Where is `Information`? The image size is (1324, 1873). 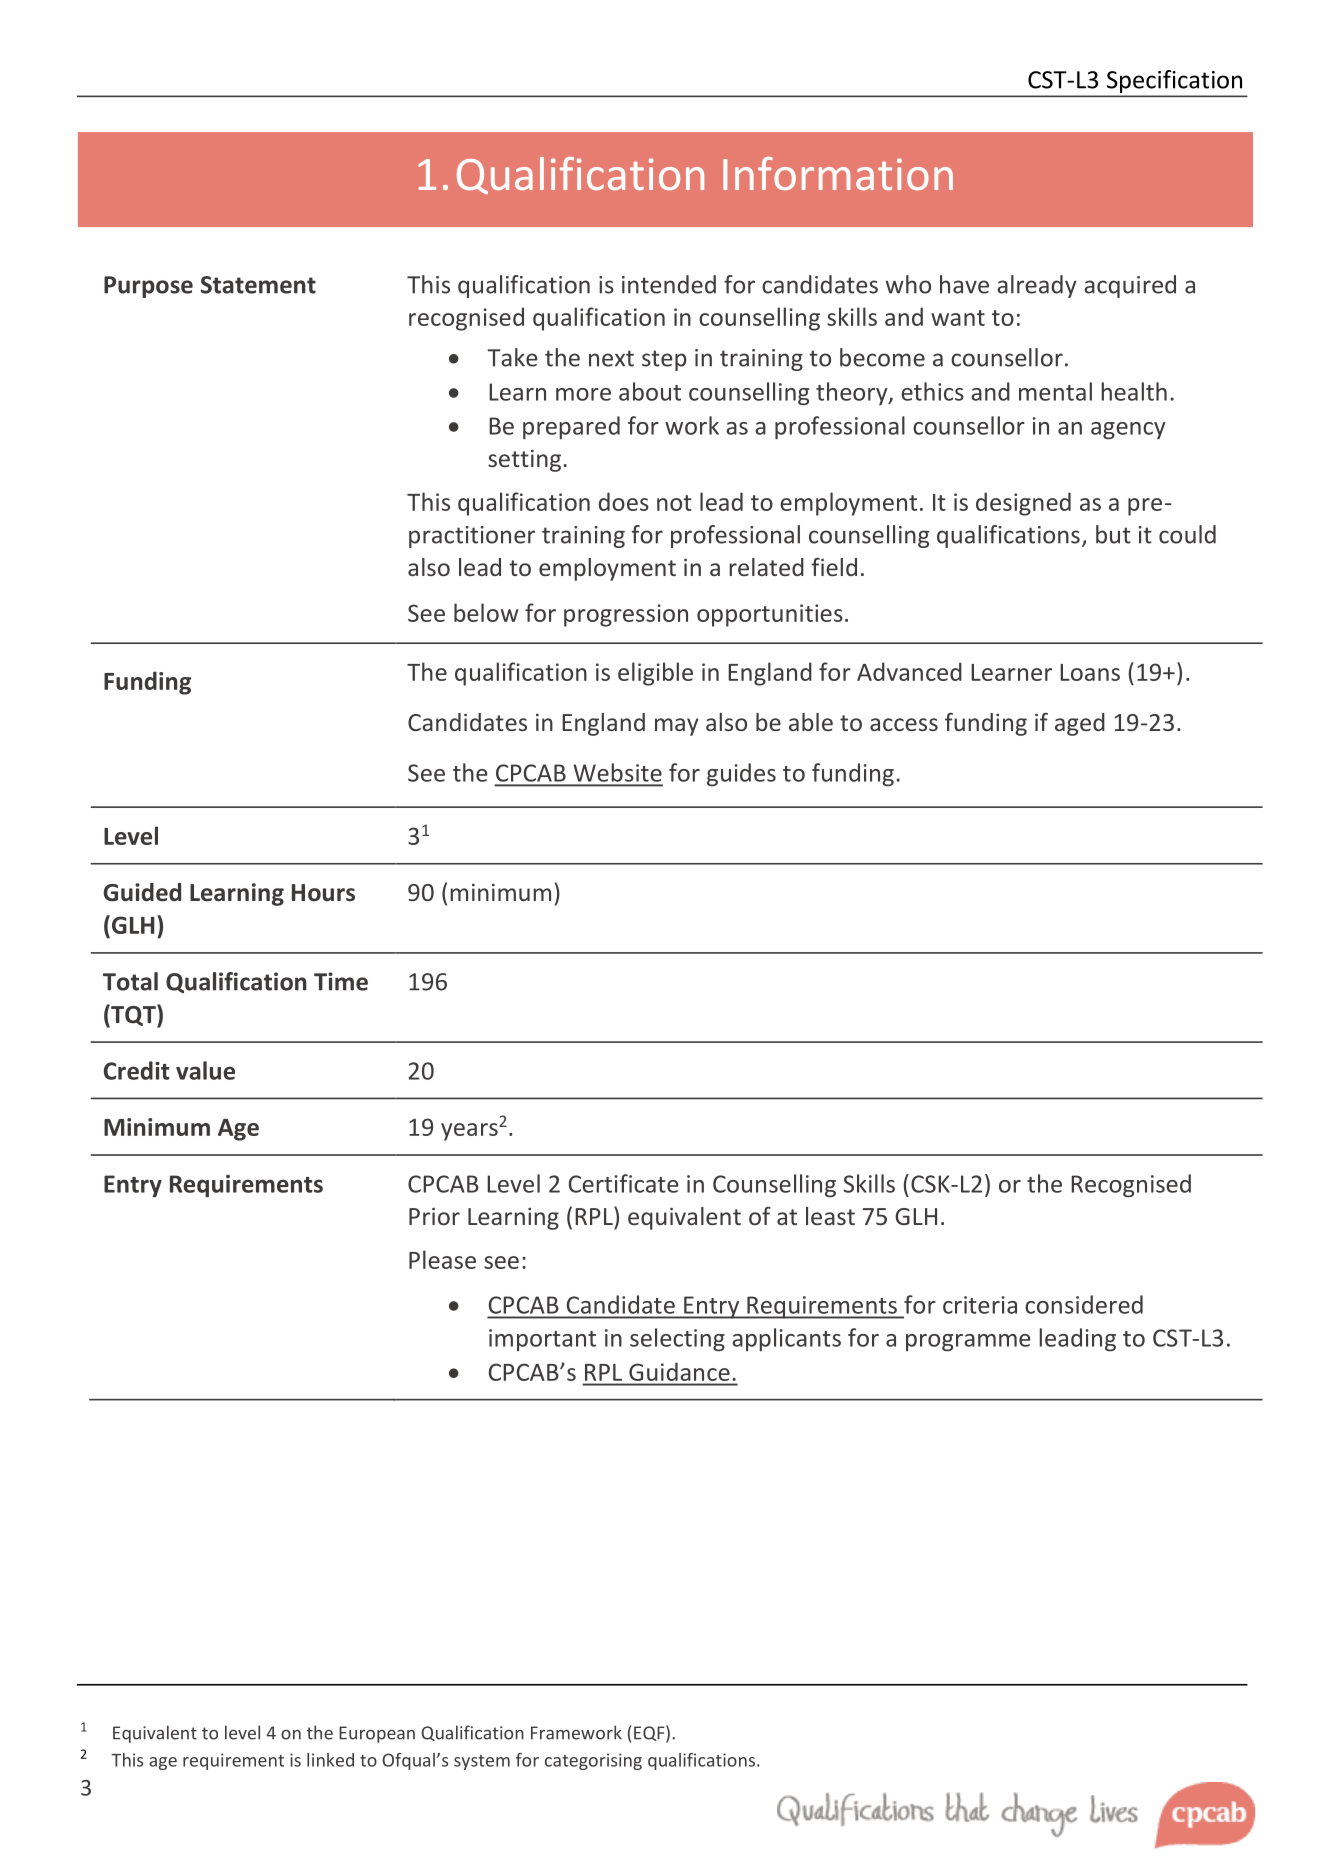 Information is located at coordinates (838, 173).
